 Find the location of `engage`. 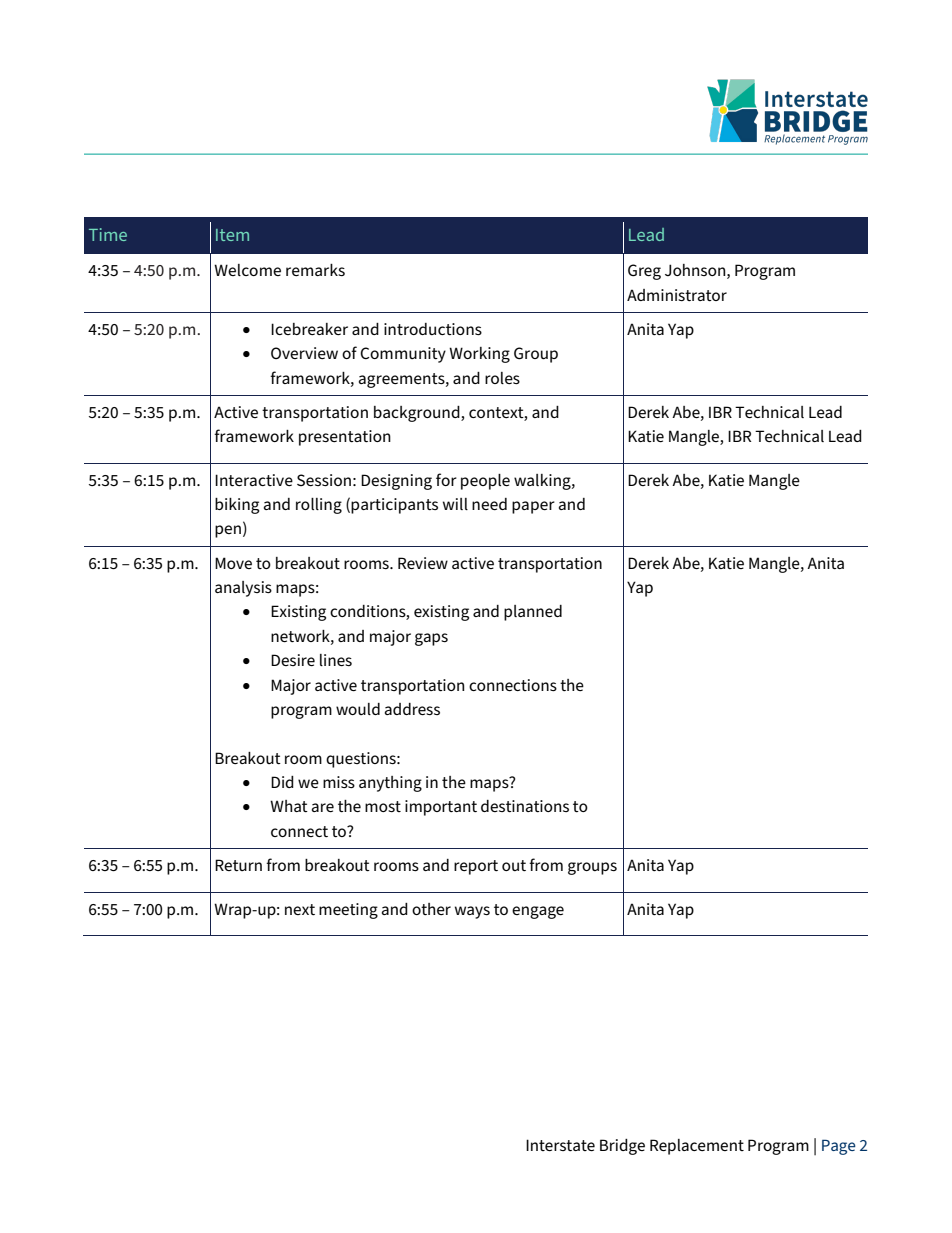

engage is located at coordinates (538, 912).
